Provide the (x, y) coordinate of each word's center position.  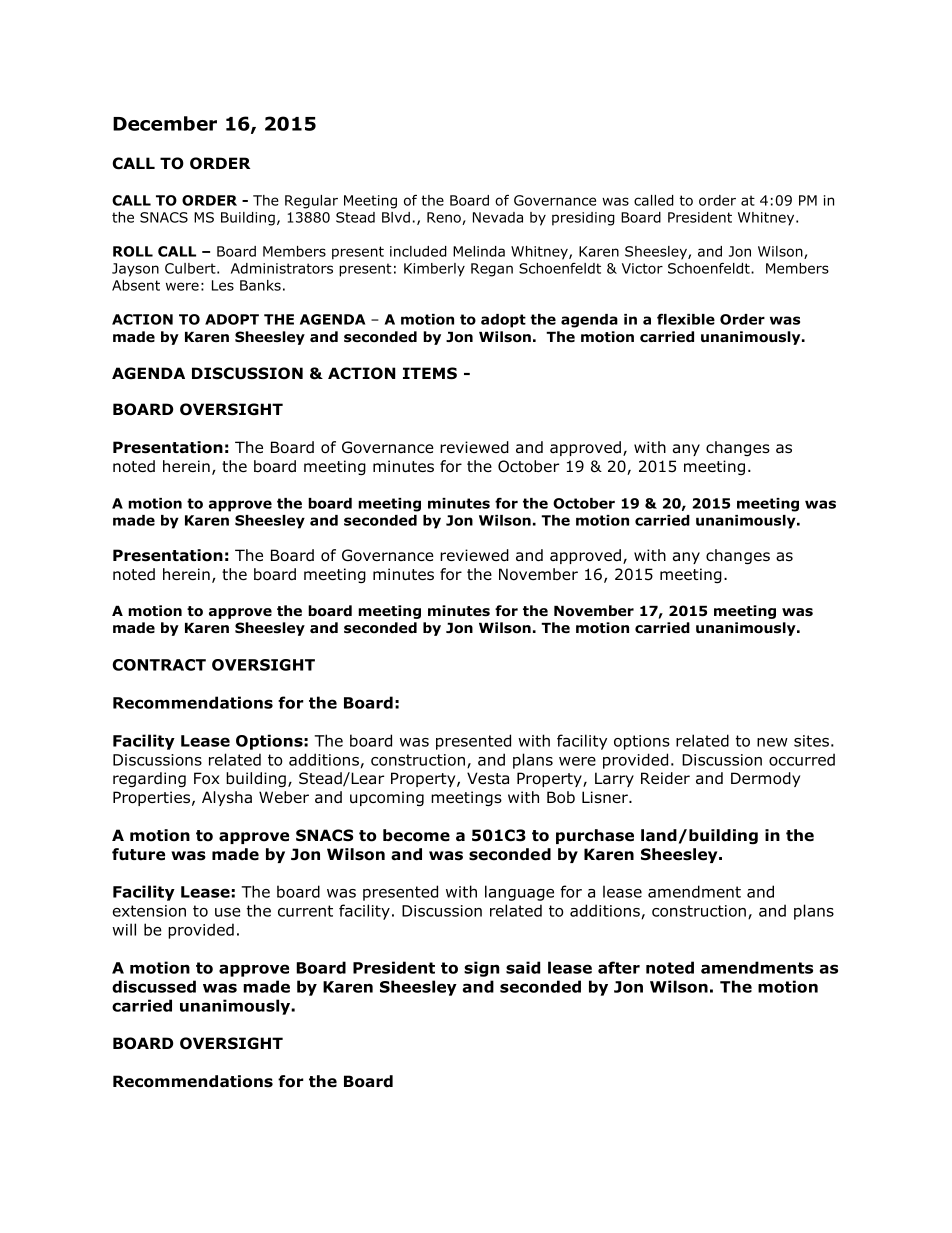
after (619, 967)
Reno (445, 218)
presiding (583, 219)
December (165, 123)
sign (481, 969)
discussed (154, 986)
